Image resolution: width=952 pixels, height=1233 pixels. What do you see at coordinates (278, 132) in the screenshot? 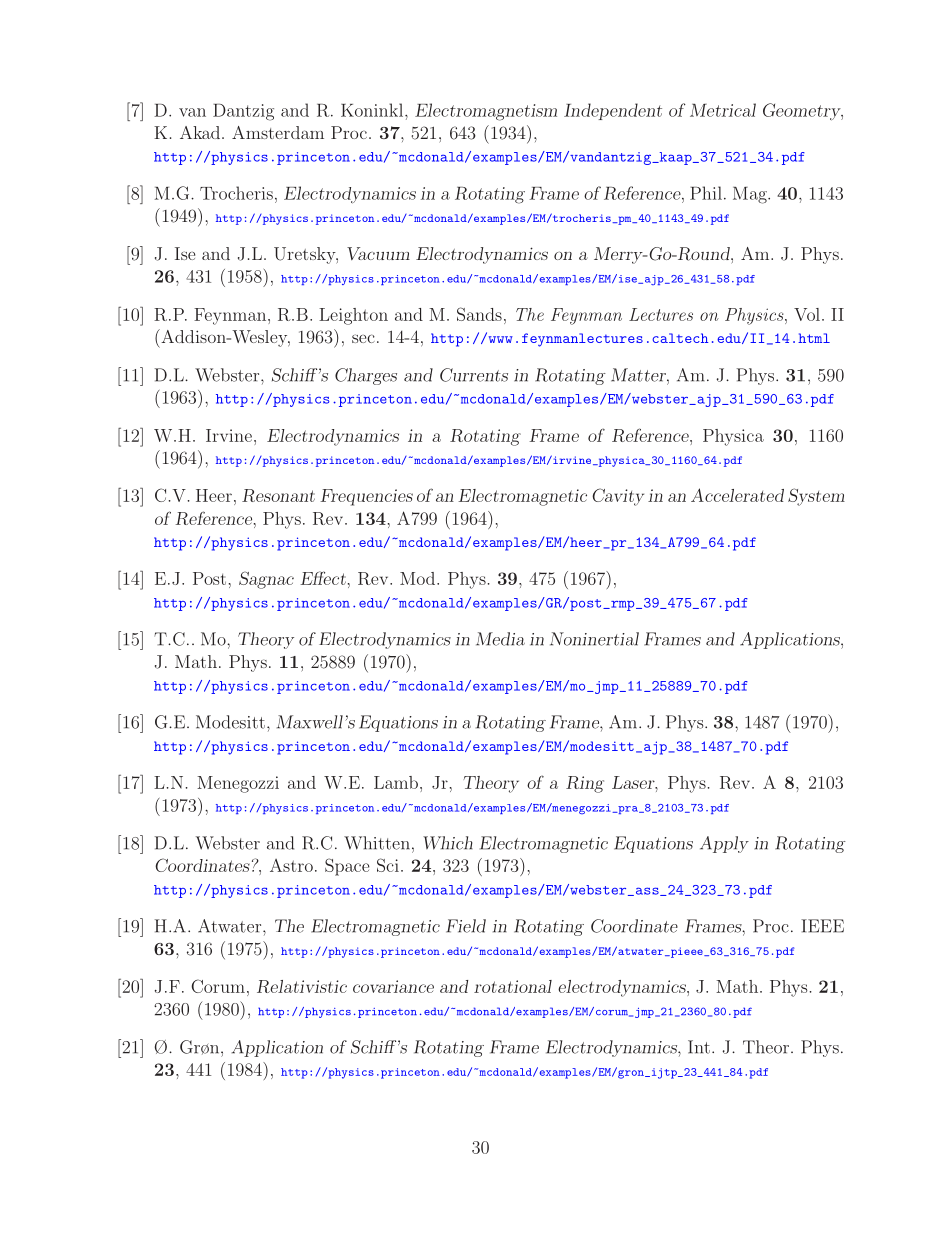
I see `Amsterdam` at bounding box center [278, 132].
